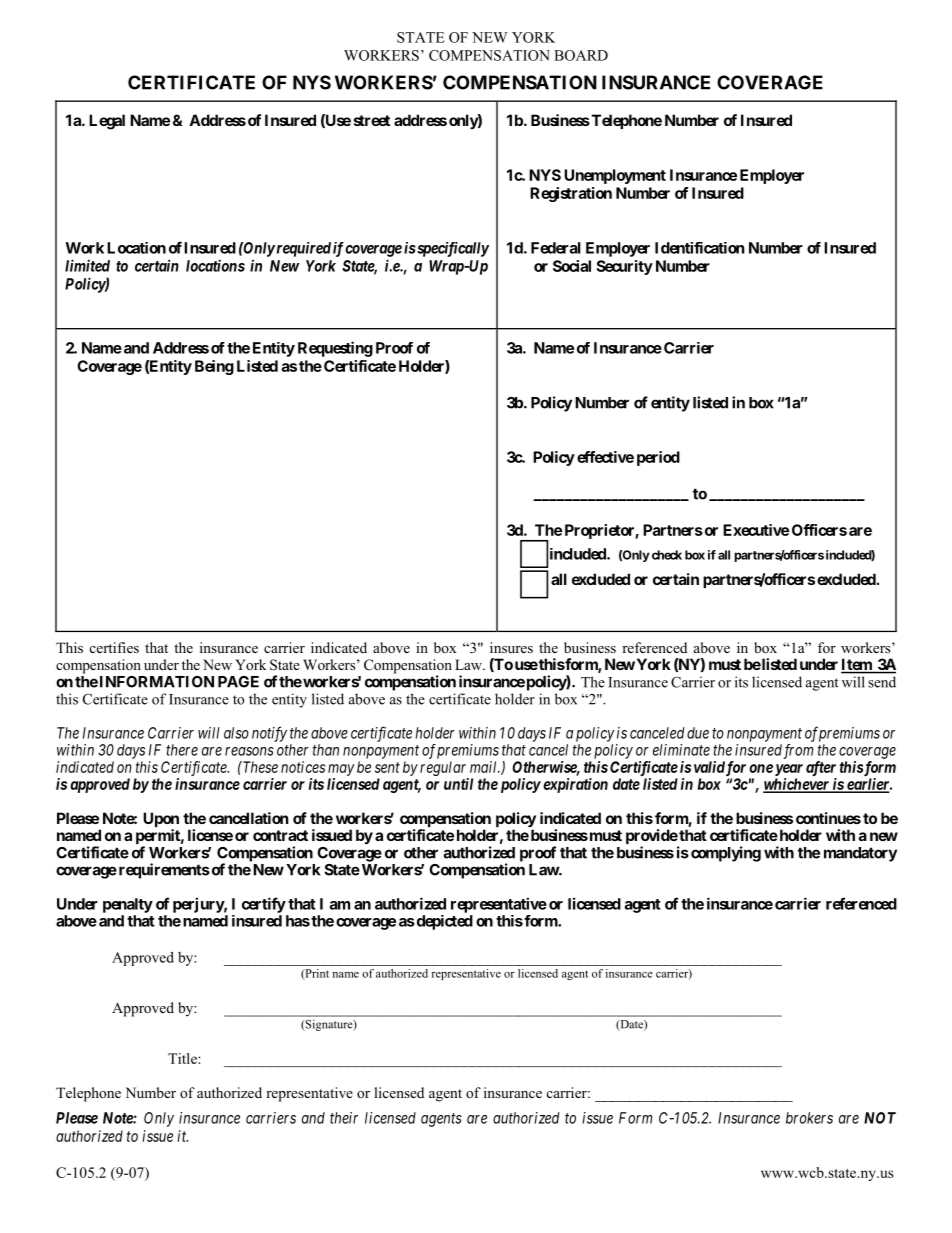  What do you see at coordinates (372, 120) in the screenshot?
I see `street` at bounding box center [372, 120].
